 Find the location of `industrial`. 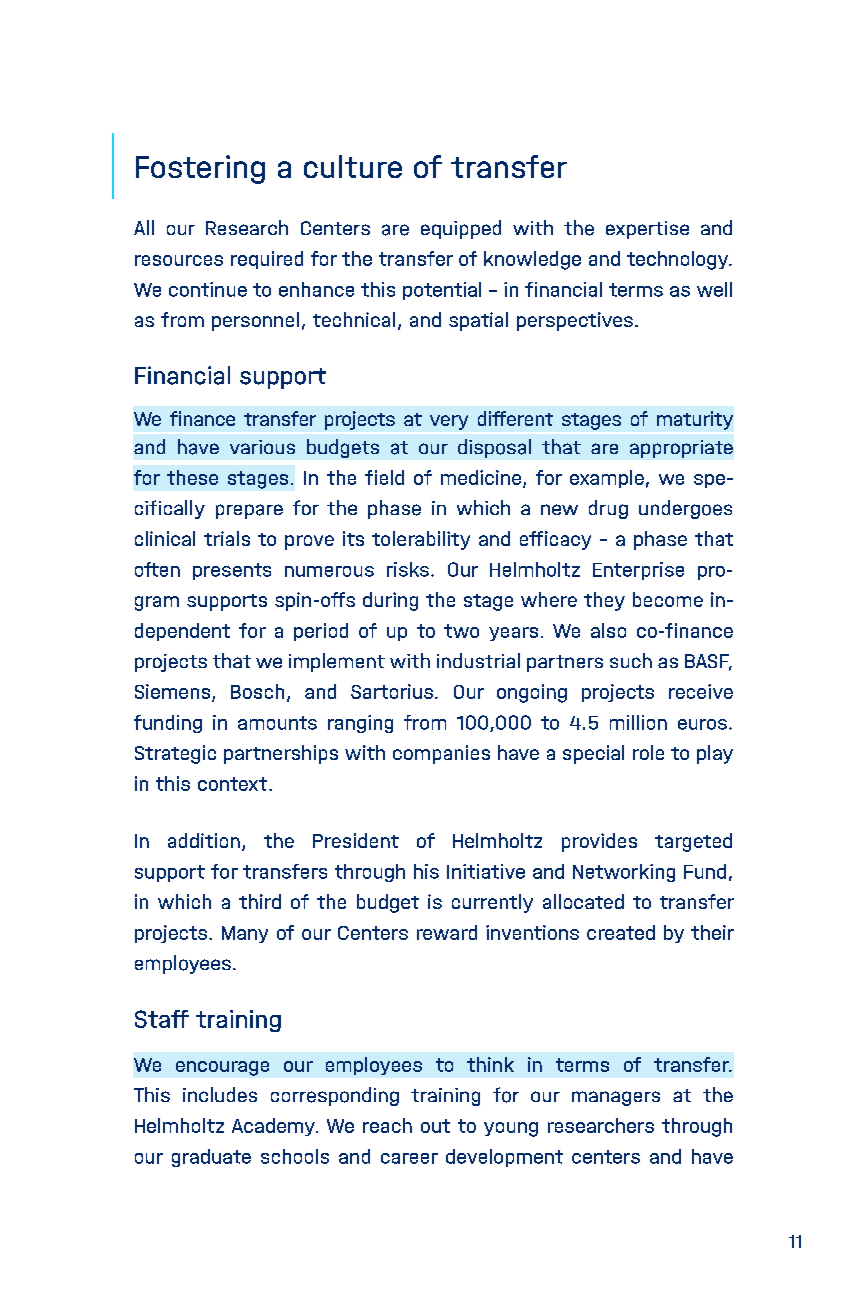

industrial is located at coordinates (478, 660).
